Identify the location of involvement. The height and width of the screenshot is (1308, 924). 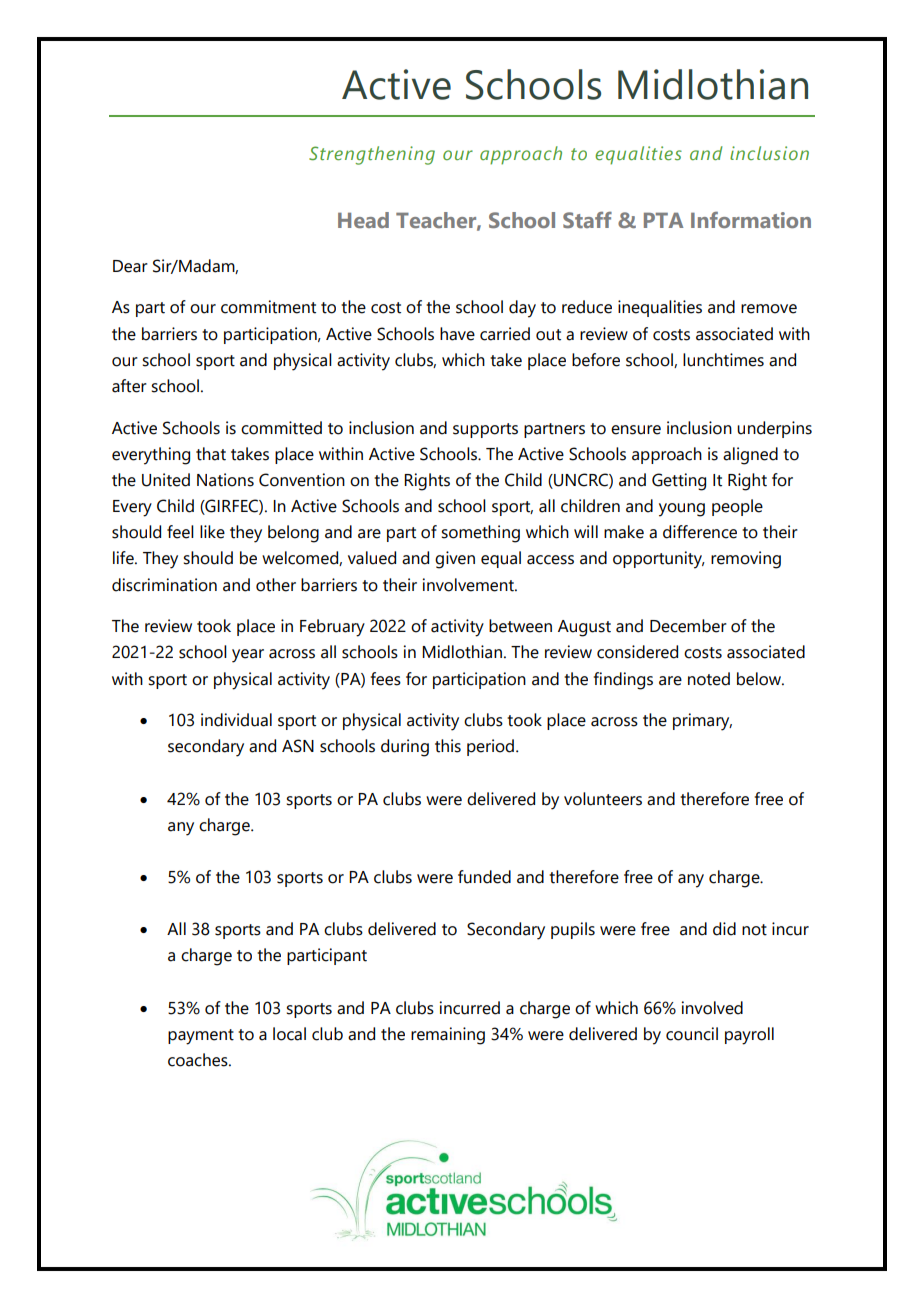
(469, 585).
